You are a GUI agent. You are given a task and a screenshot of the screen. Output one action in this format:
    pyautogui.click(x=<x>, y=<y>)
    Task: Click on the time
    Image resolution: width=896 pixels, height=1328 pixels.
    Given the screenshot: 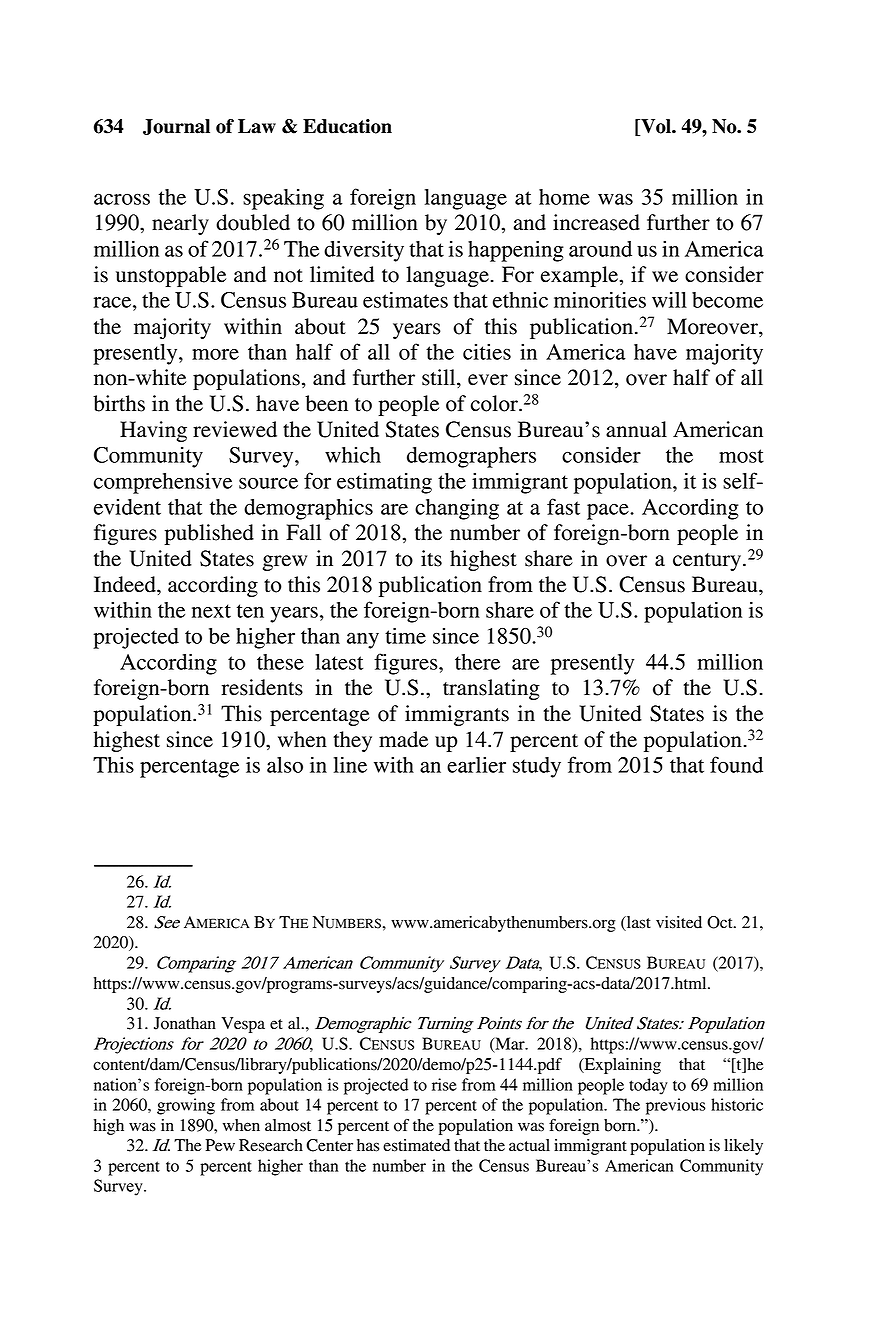 What is the action you would take?
    pyautogui.click(x=405, y=635)
